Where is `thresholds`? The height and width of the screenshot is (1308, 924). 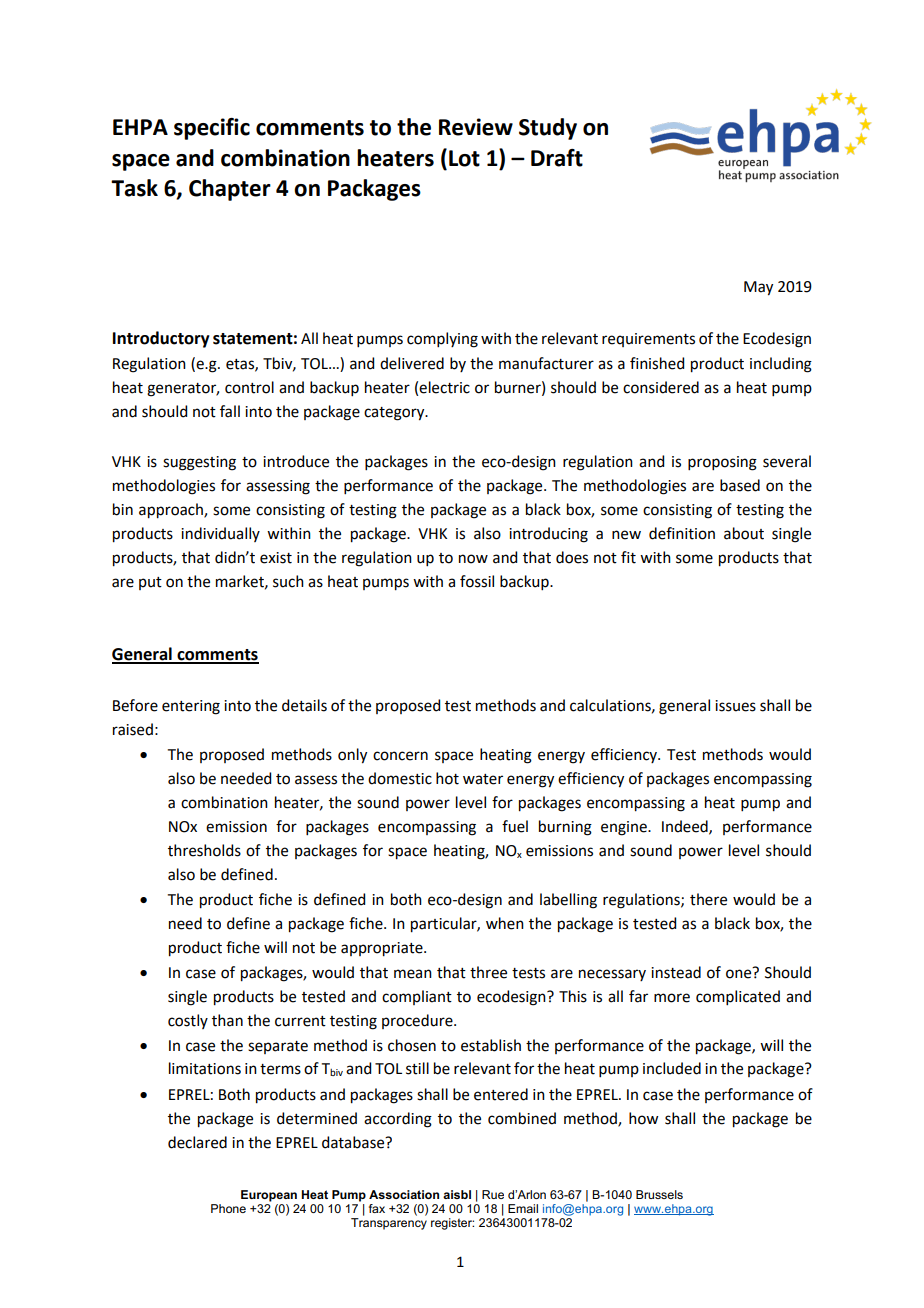 thresholds is located at coordinates (204, 850).
